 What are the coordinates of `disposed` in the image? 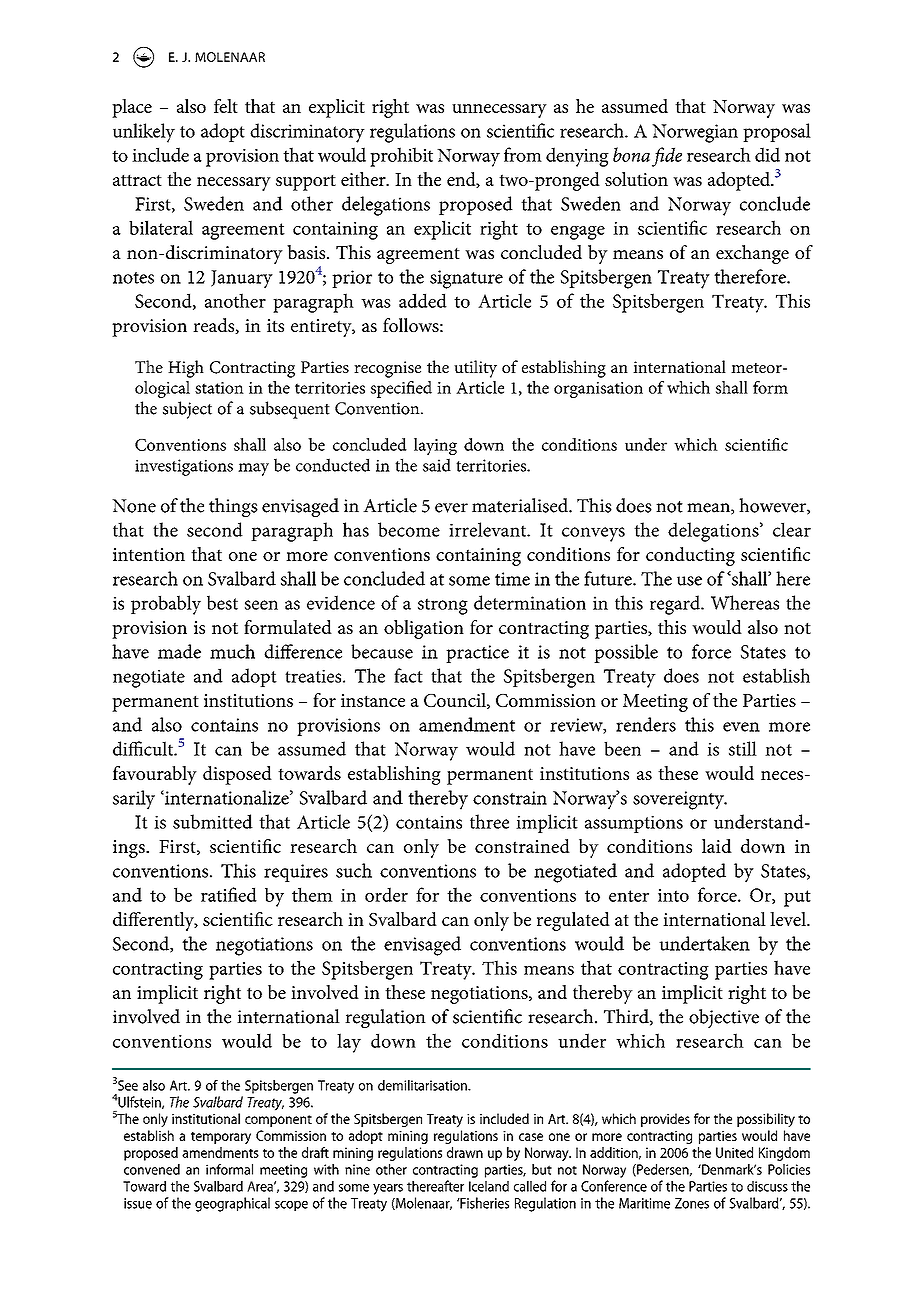 It's located at (237, 775).
